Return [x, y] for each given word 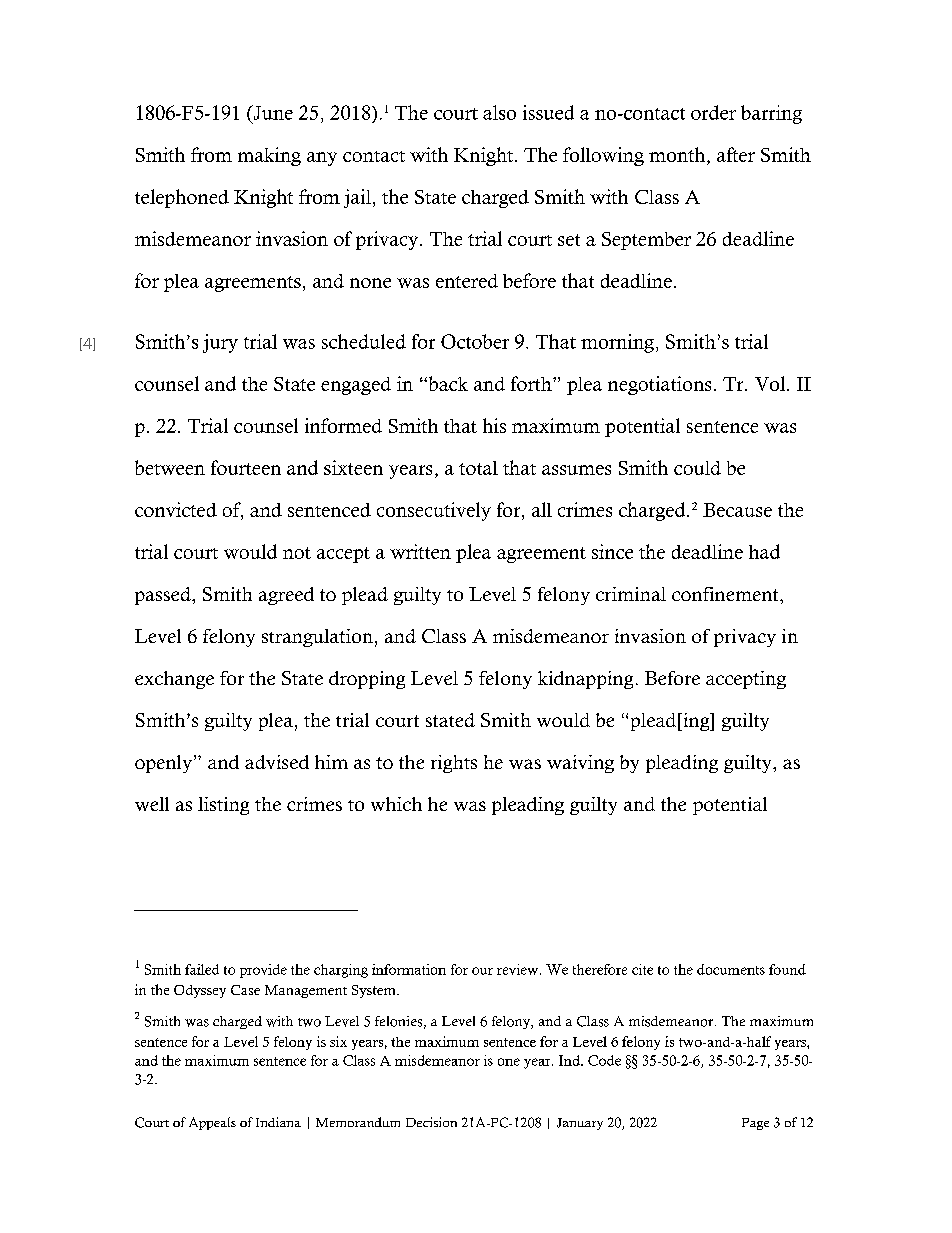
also [499, 112]
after [736, 154]
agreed [286, 596]
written [420, 551]
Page [755, 1124]
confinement [726, 594]
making [269, 156]
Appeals [212, 1123]
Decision [431, 1122]
